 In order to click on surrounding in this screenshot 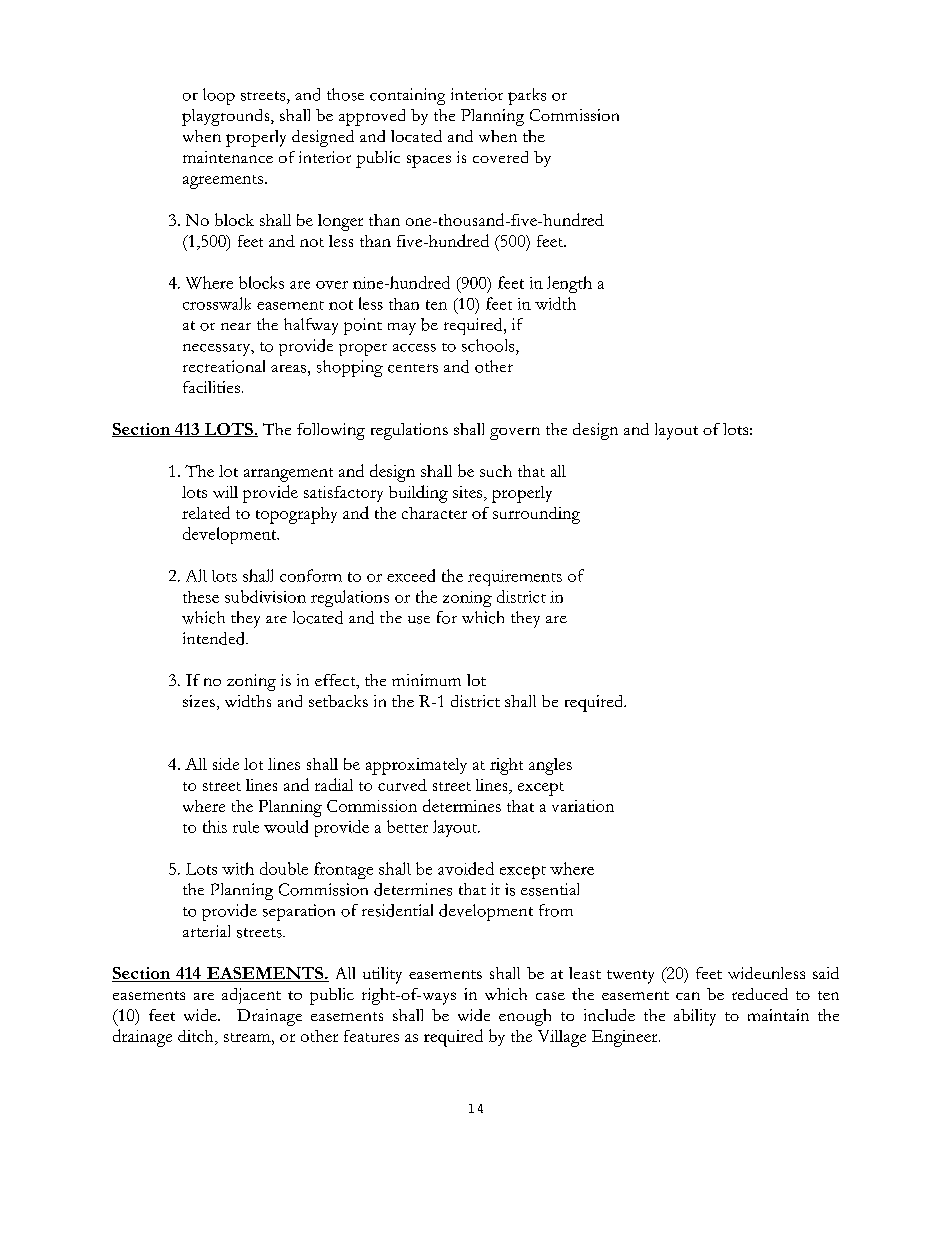, I will do `click(536, 515)`.
